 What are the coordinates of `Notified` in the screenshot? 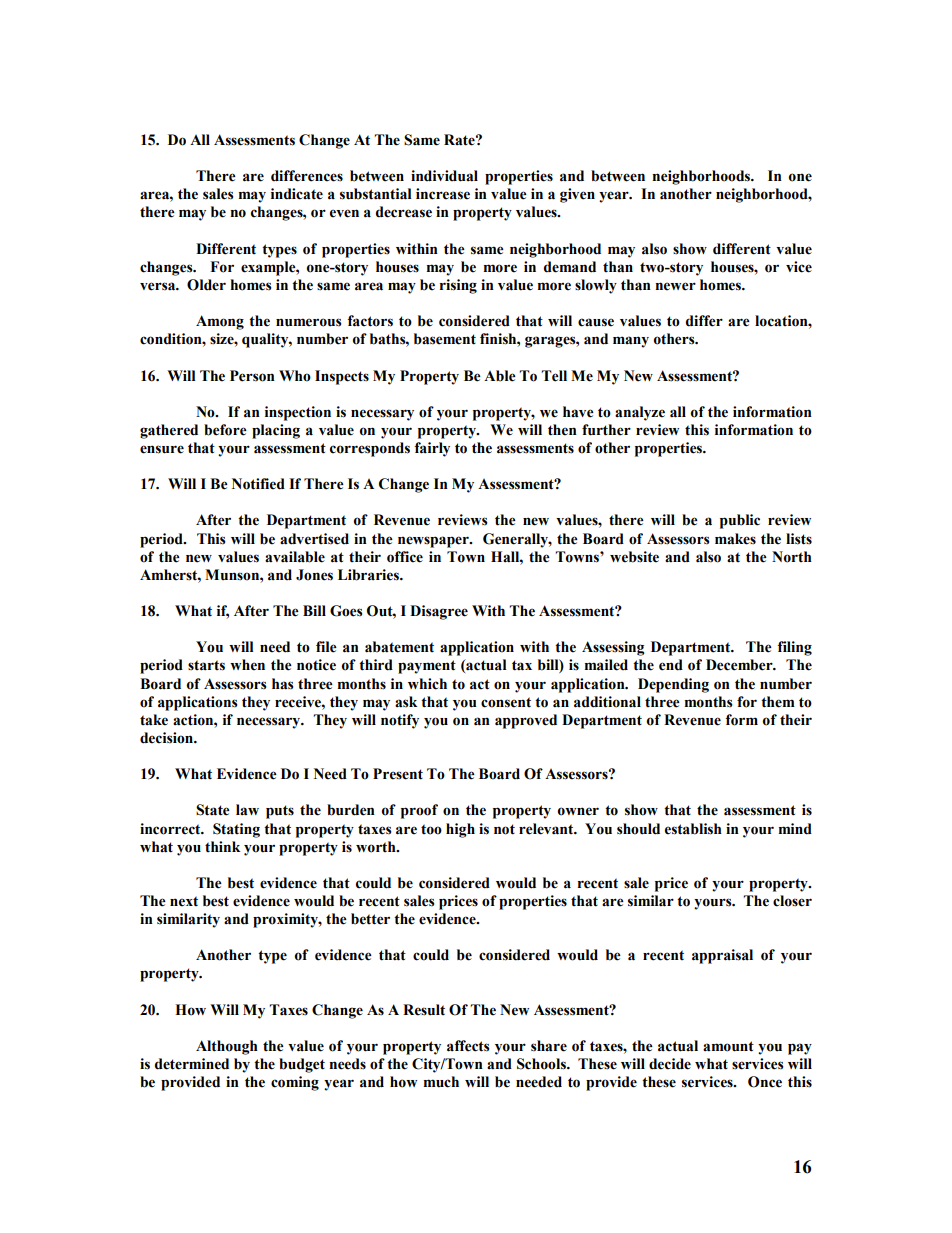 It's located at (258, 484).
